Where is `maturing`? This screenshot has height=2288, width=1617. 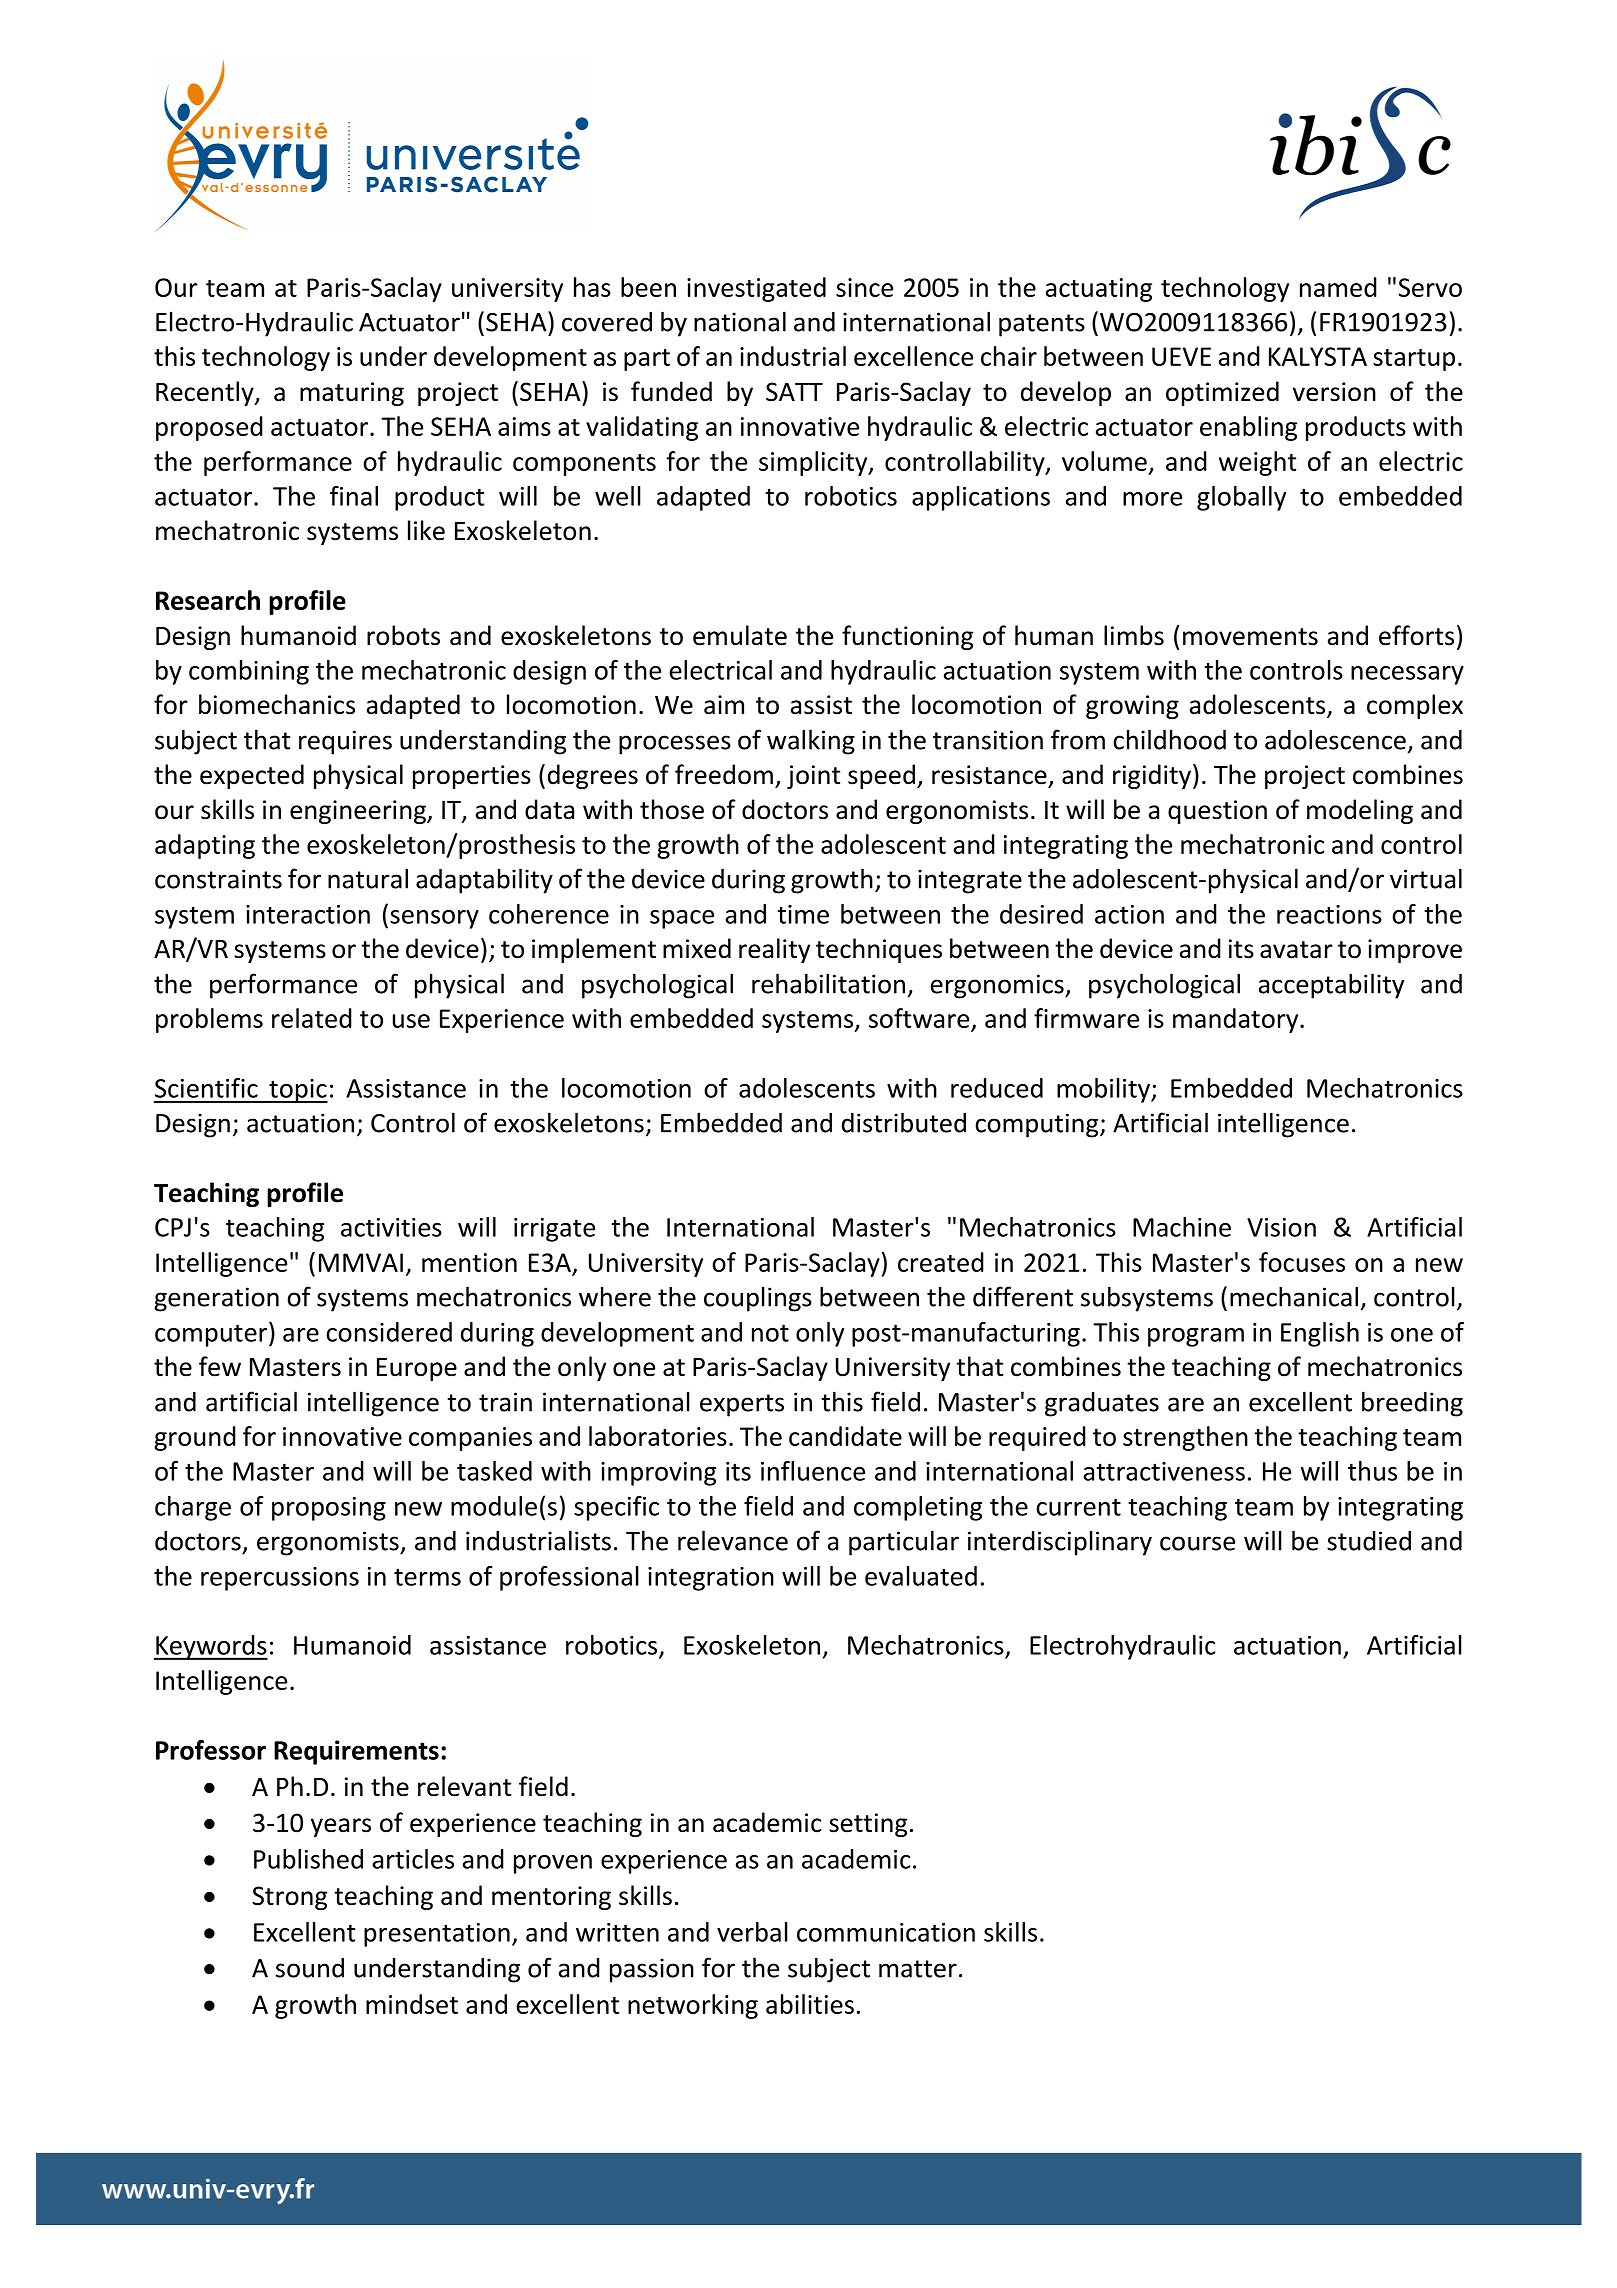 maturing is located at coordinates (352, 394).
